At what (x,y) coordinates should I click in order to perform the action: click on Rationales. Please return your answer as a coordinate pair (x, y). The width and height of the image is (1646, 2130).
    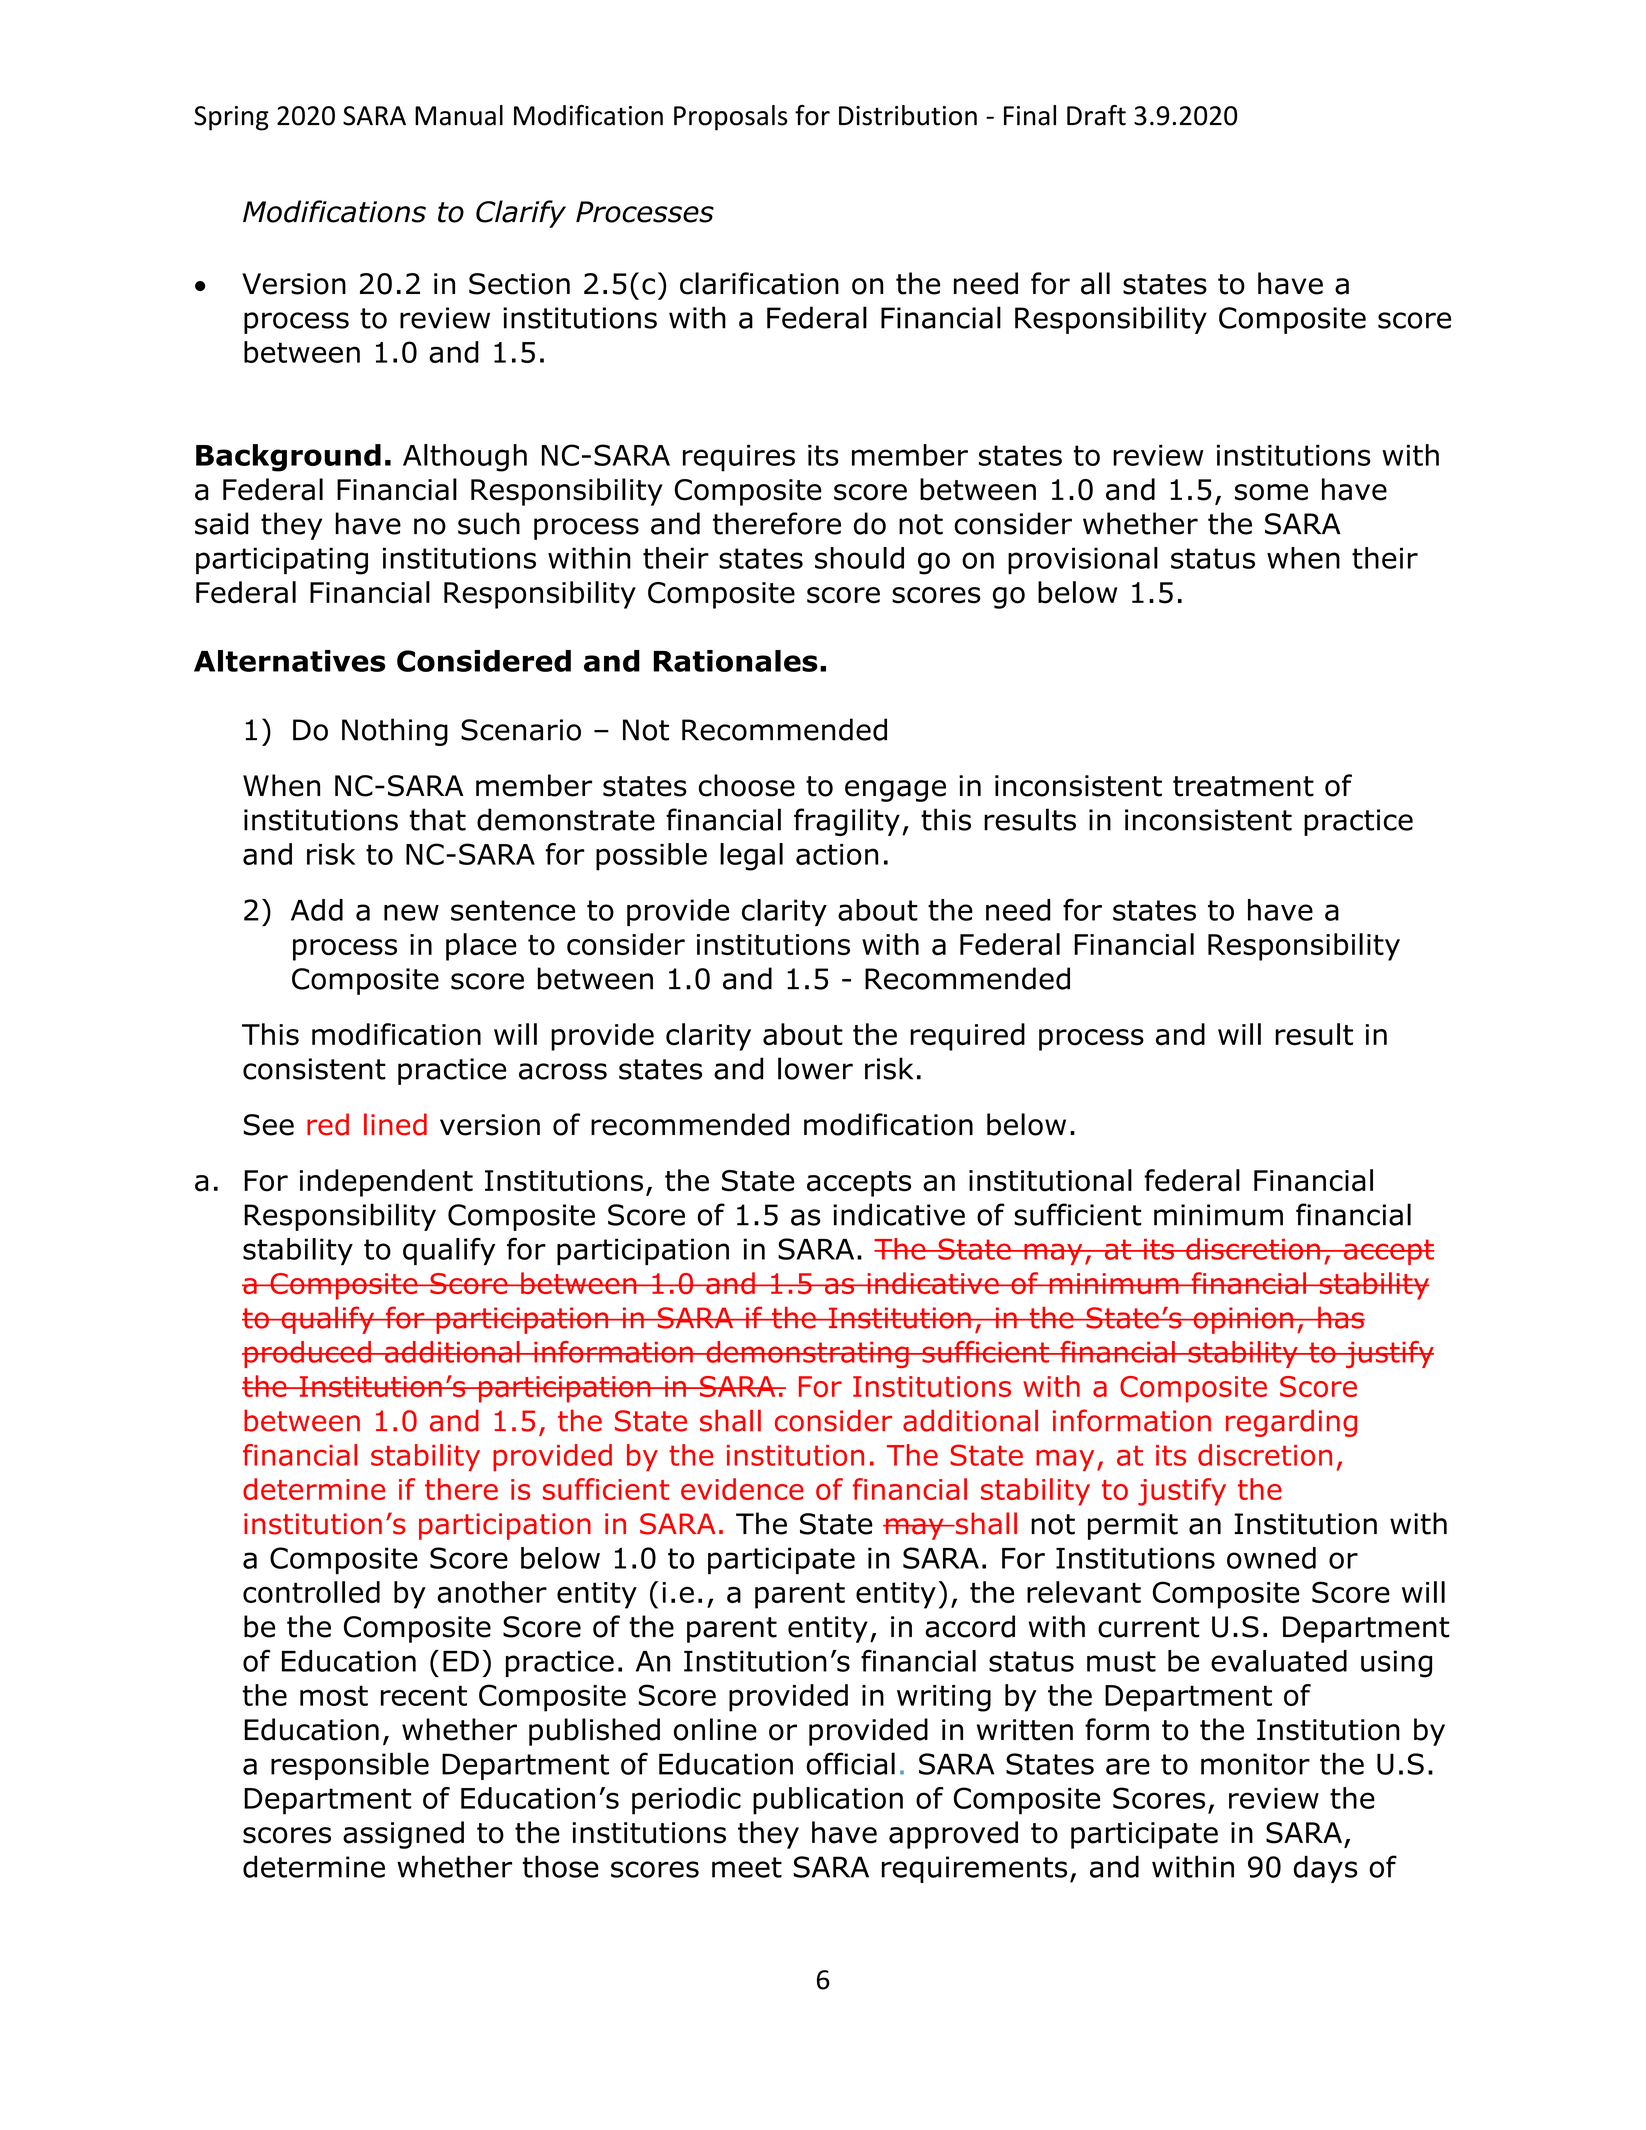
    Looking at the image, I should click on (736, 661).
